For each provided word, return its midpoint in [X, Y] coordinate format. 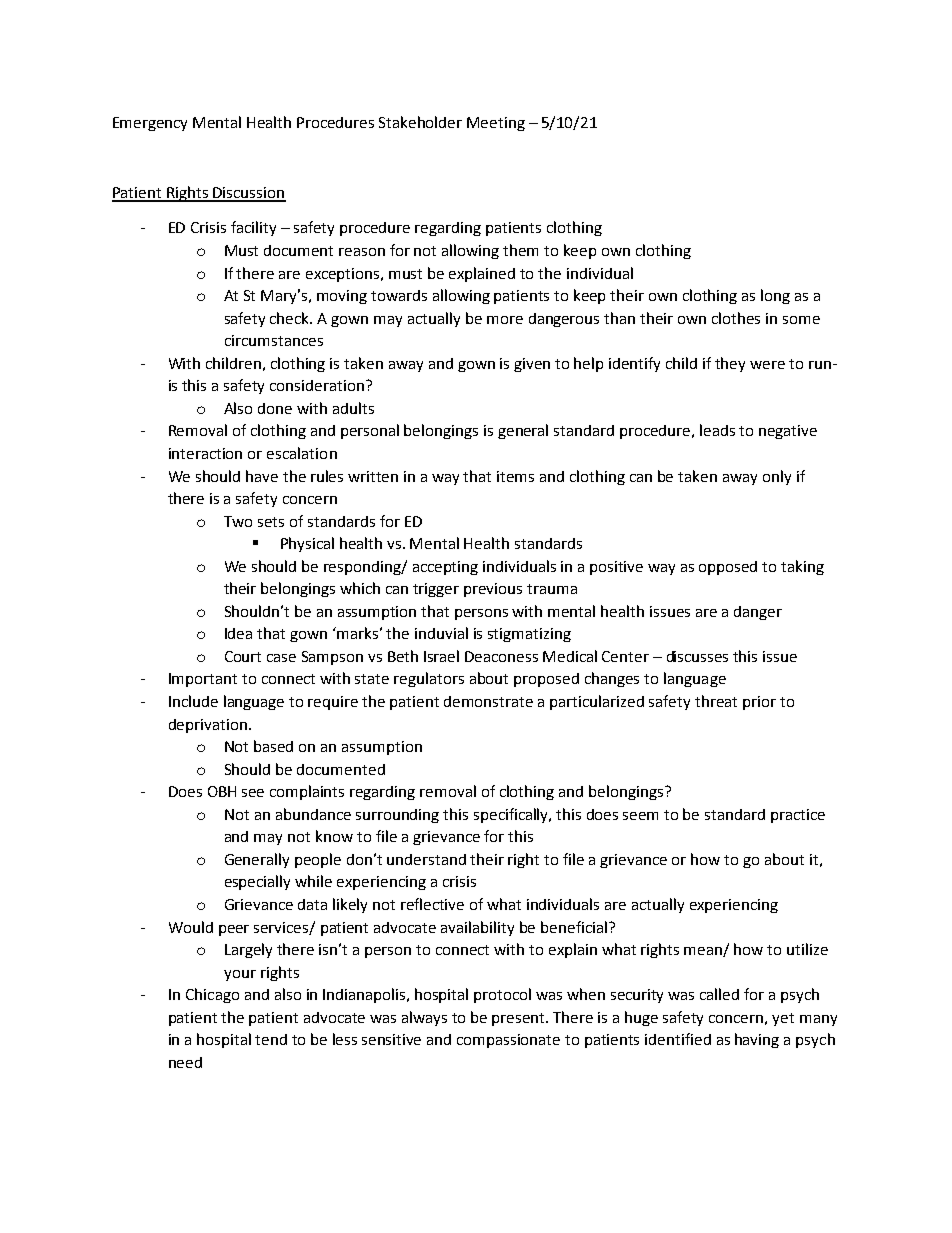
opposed [728, 568]
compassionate [508, 1041]
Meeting [496, 124]
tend [271, 1039]
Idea [238, 633]
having [757, 1040]
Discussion [248, 194]
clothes [736, 318]
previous [493, 590]
